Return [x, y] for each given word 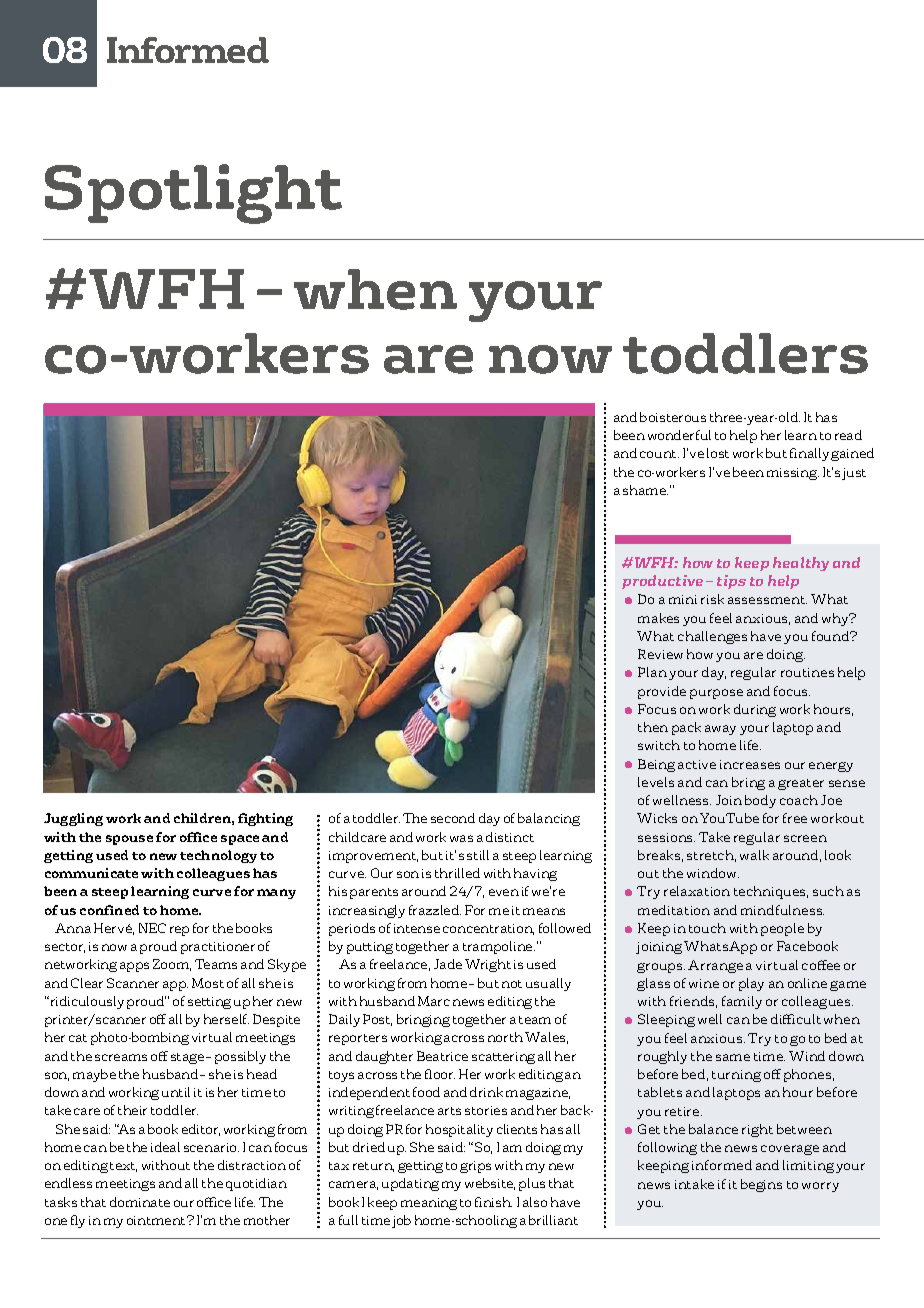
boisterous [673, 417]
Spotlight [193, 194]
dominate [140, 1202]
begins [761, 1185]
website [490, 1184]
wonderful [679, 435]
